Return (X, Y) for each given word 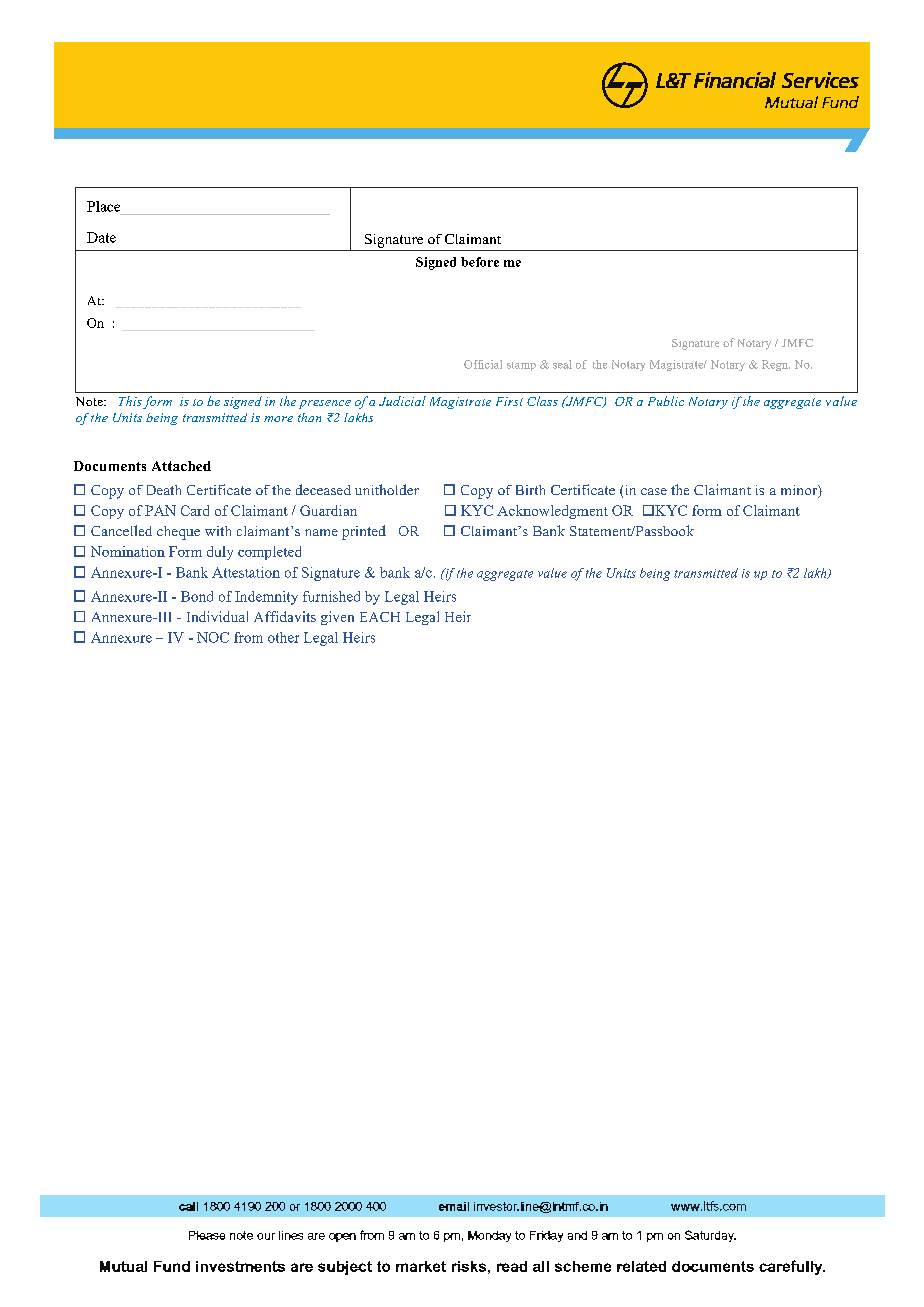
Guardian (328, 510)
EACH (380, 617)
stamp (521, 366)
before (480, 262)
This (130, 401)
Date (101, 237)
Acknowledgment (552, 512)
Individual (217, 616)
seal (562, 364)
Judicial (402, 401)
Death (164, 490)
